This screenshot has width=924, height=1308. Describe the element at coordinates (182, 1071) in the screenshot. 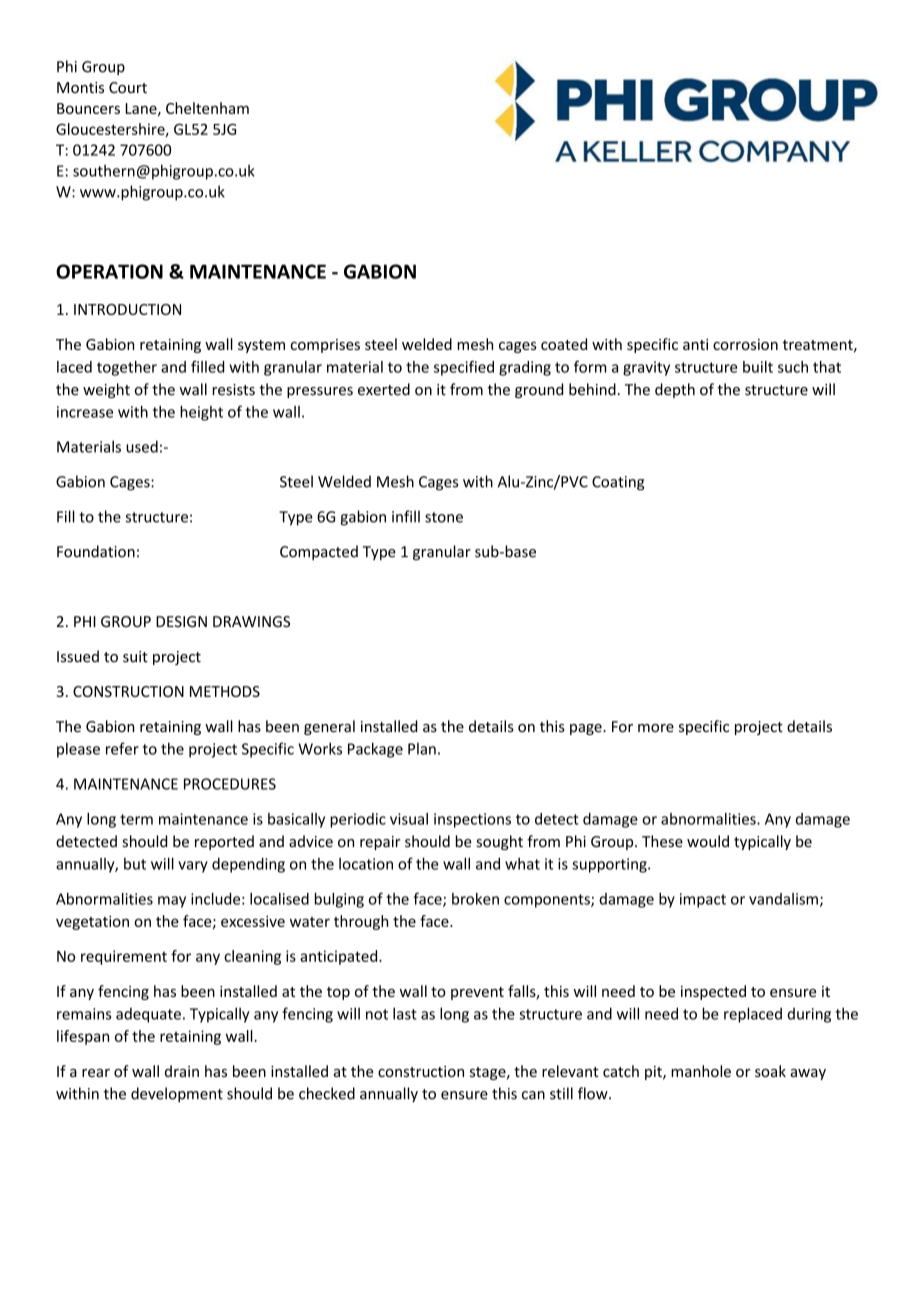

I see `drain` at that location.
